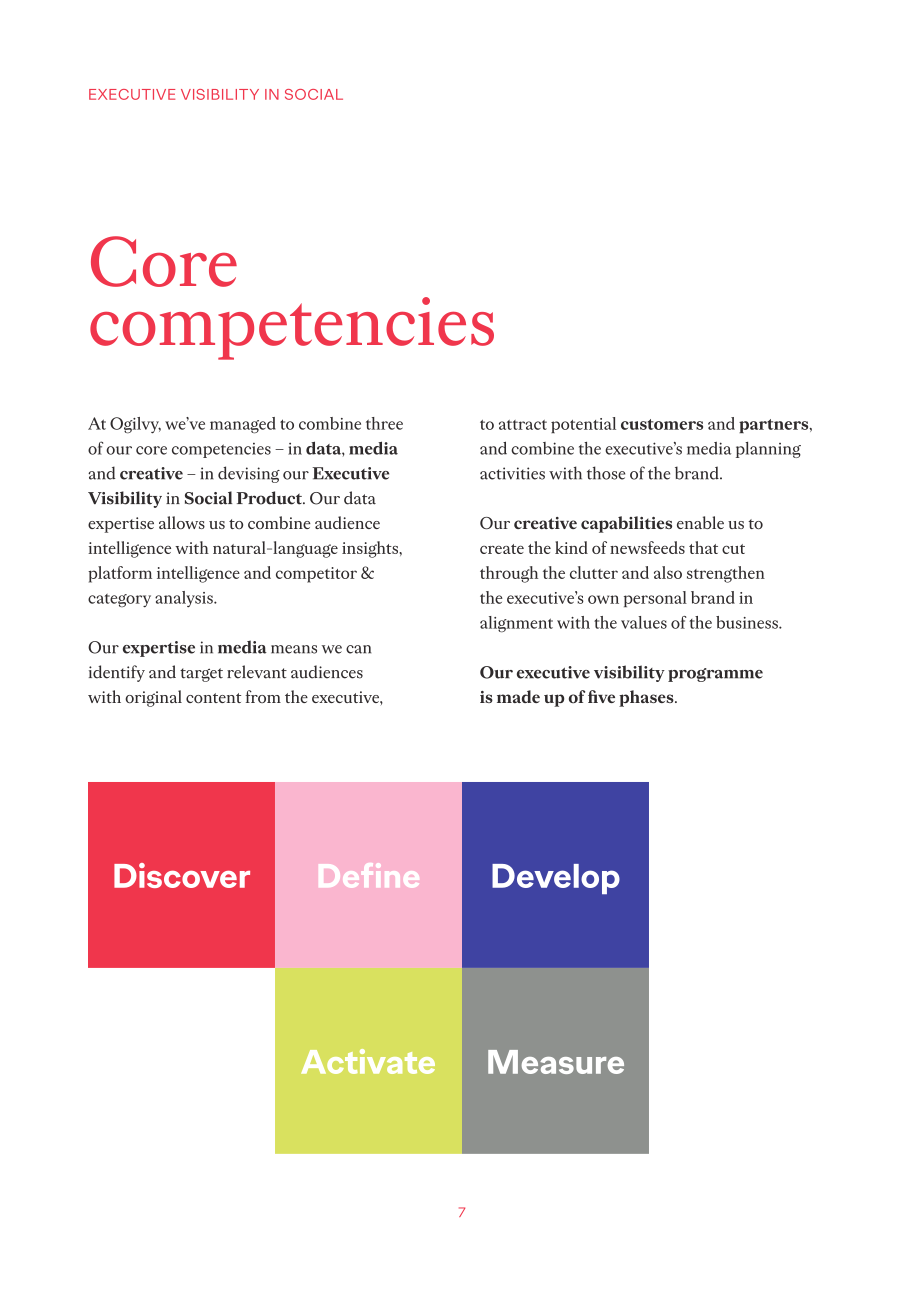 The width and height of the document is (924, 1308). I want to click on managed, so click(243, 425).
